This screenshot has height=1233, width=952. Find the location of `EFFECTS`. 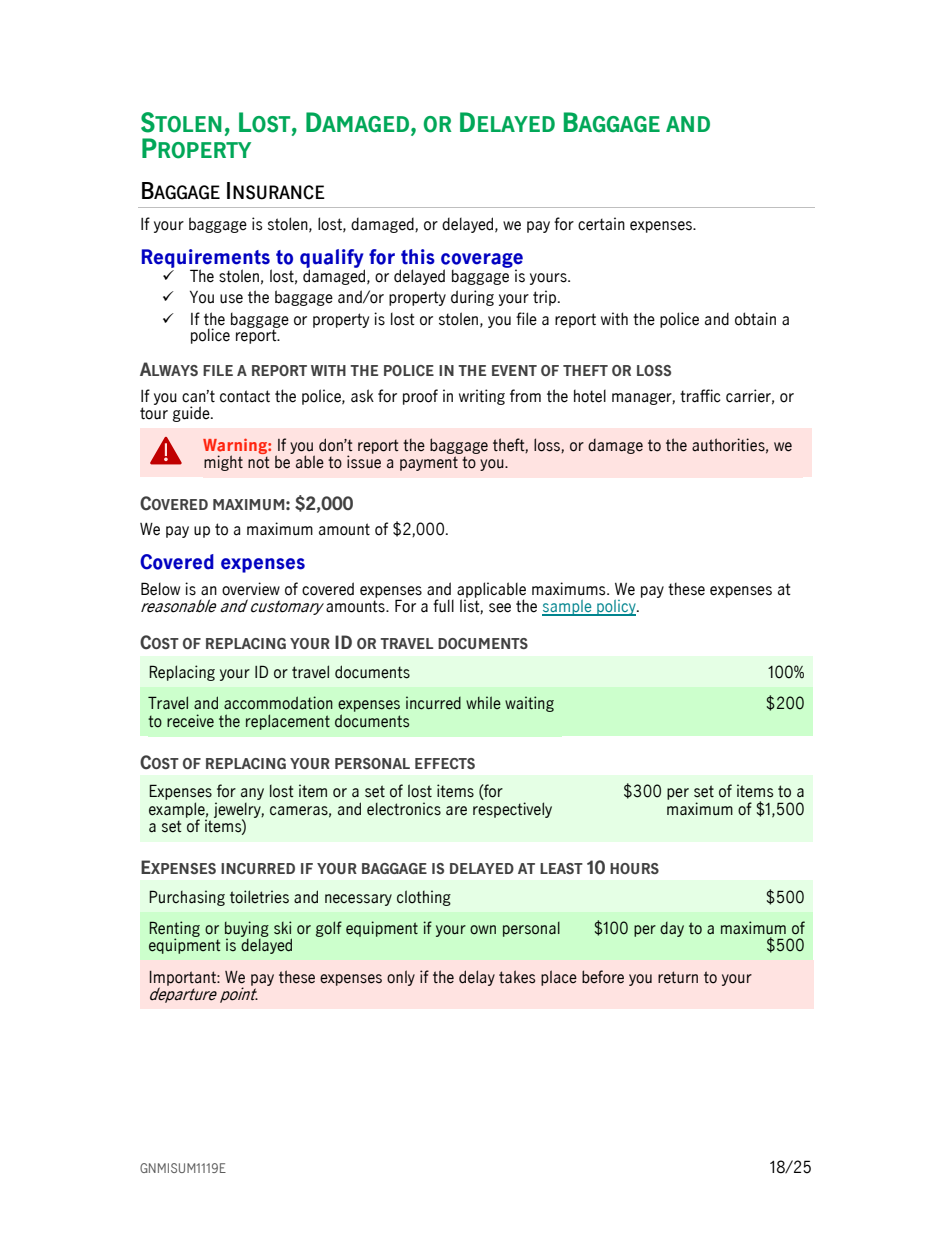

EFFECTS is located at coordinates (445, 763).
